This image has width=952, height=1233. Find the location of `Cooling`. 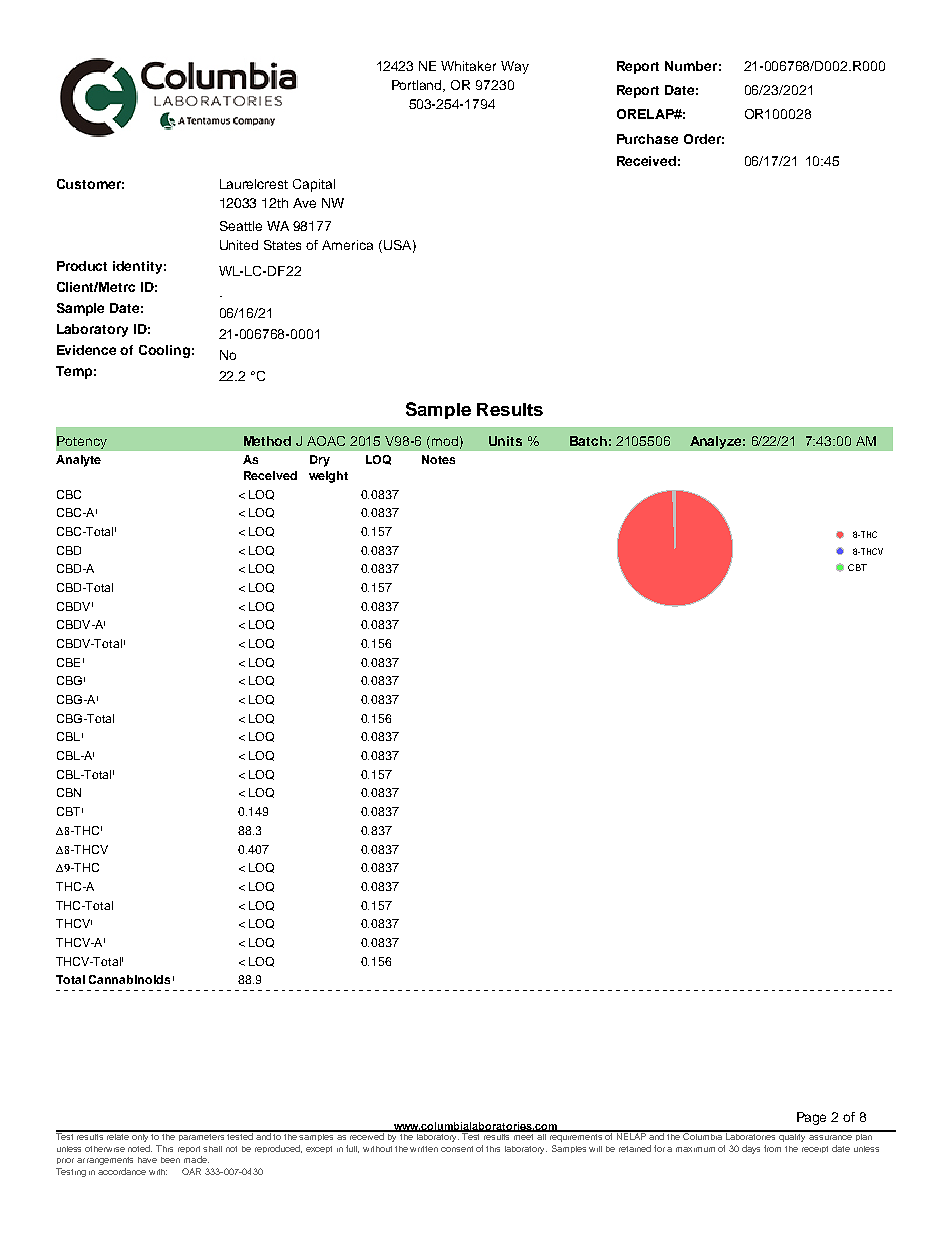

Cooling is located at coordinates (164, 351).
